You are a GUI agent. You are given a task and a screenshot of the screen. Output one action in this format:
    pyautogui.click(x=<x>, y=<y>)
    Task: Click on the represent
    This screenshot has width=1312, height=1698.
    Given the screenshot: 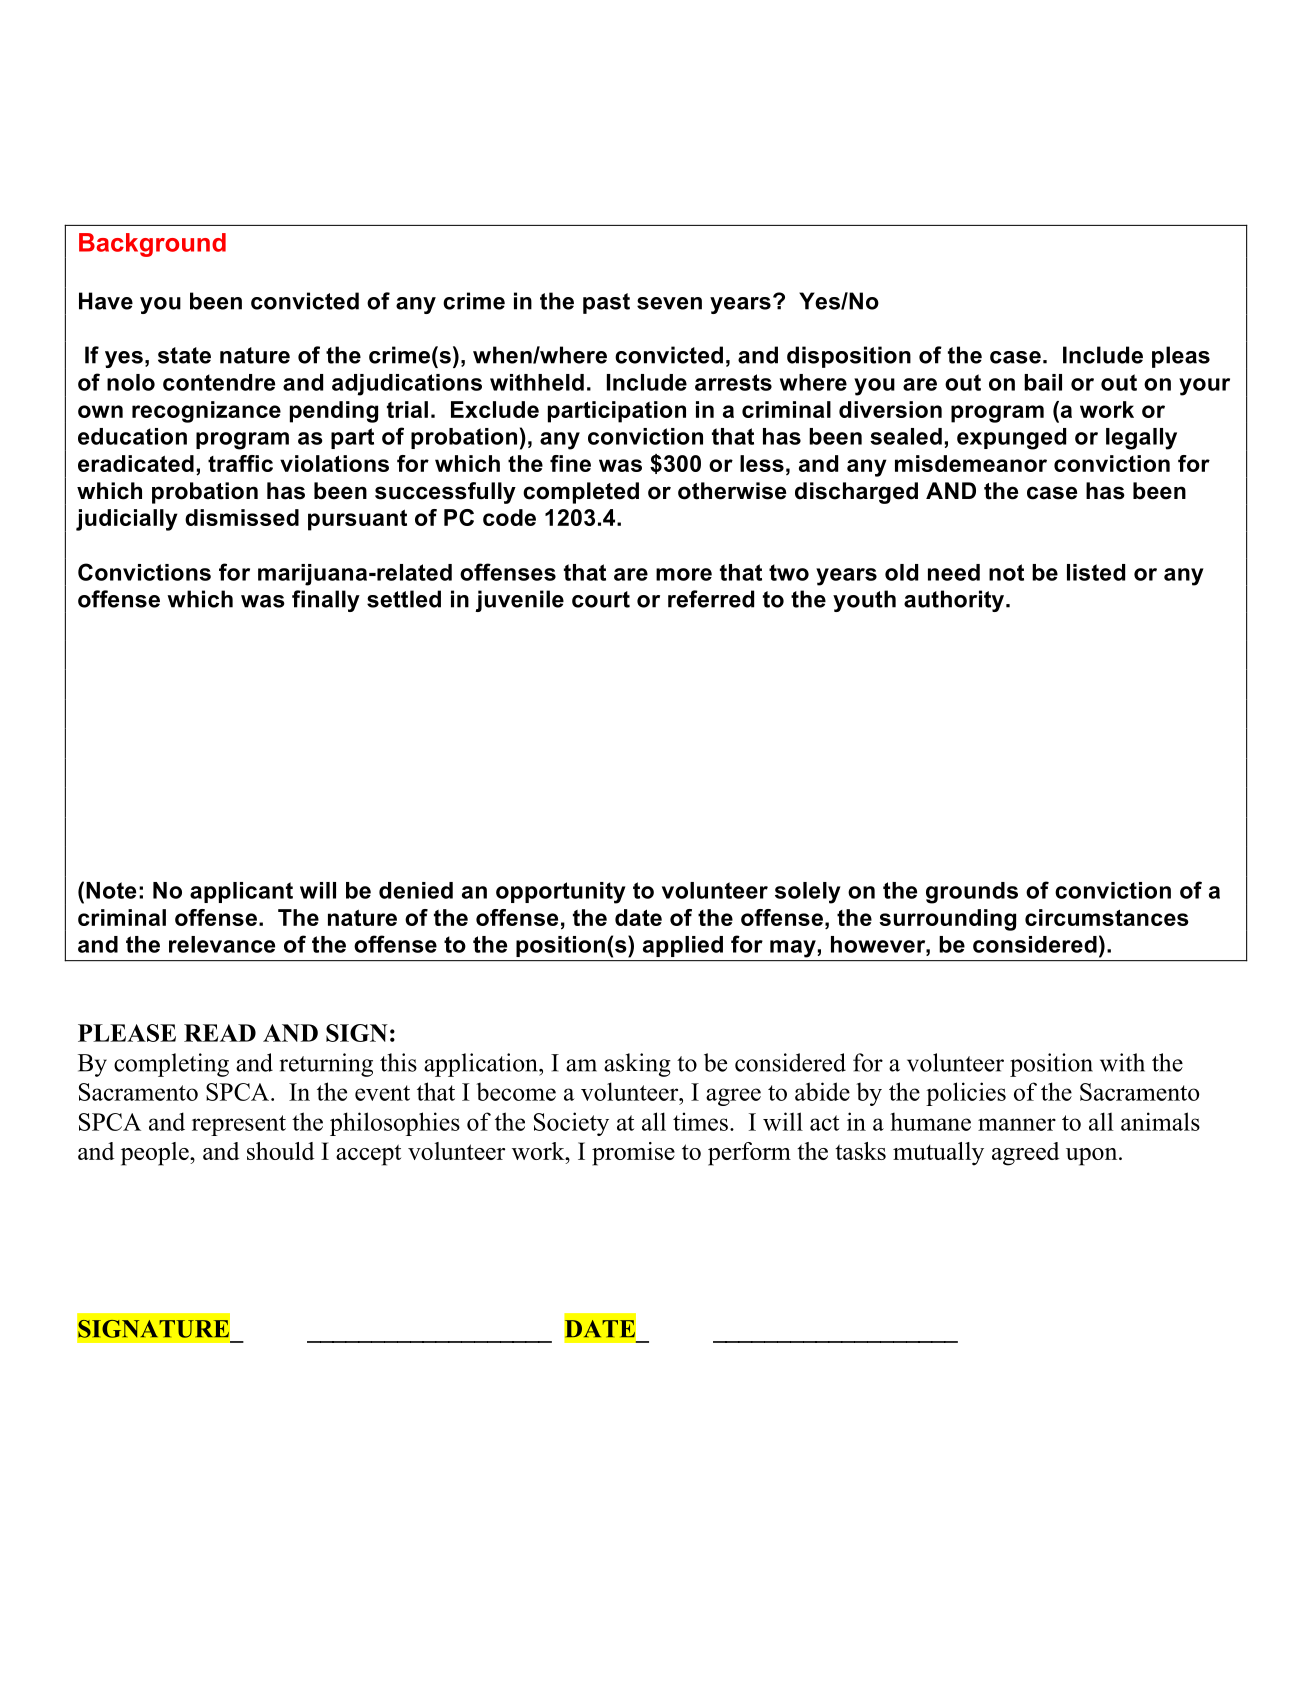 What is the action you would take?
    pyautogui.click(x=239, y=1125)
